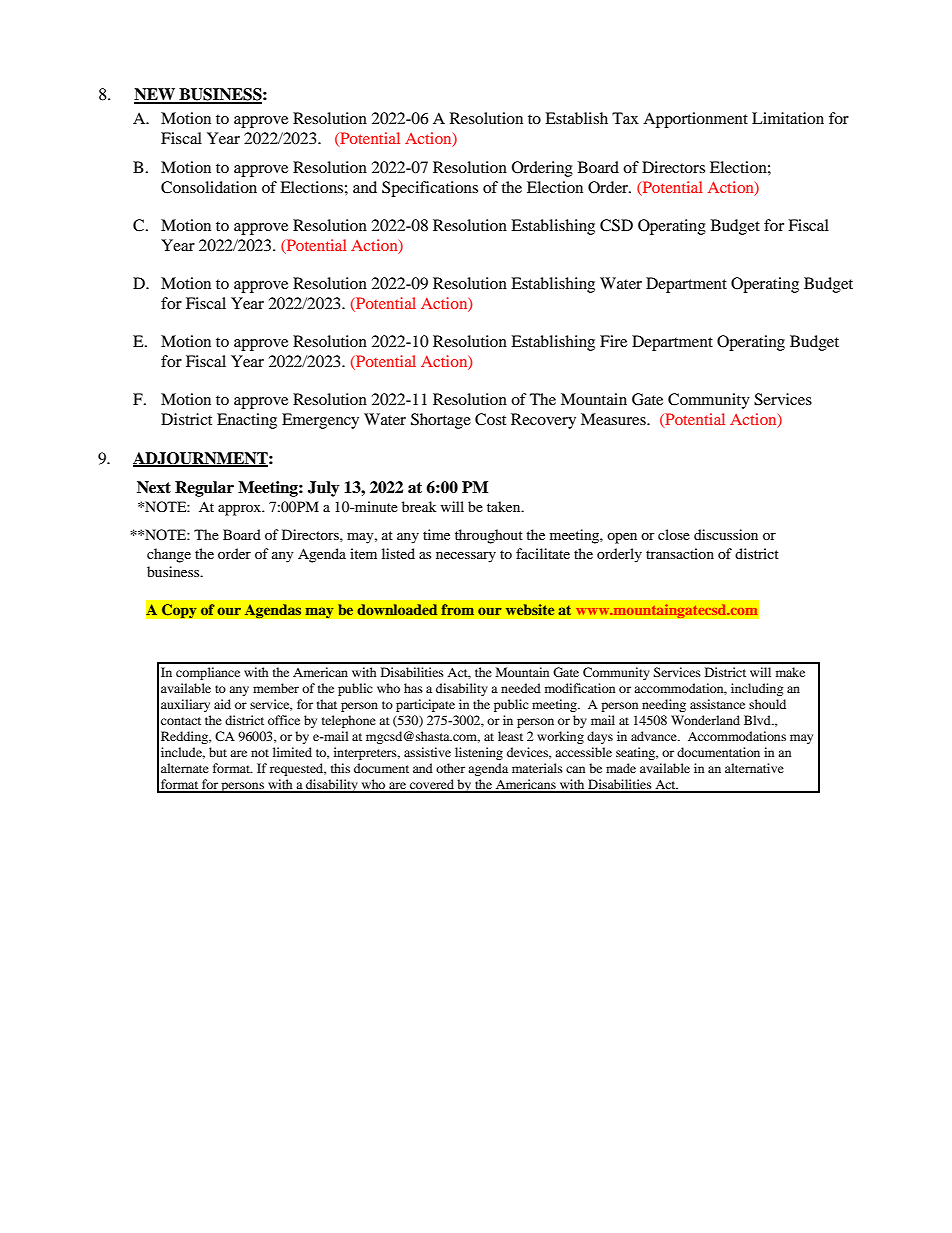 The width and height of the image is (952, 1233). What do you see at coordinates (695, 120) in the image?
I see `Apportionment` at bounding box center [695, 120].
